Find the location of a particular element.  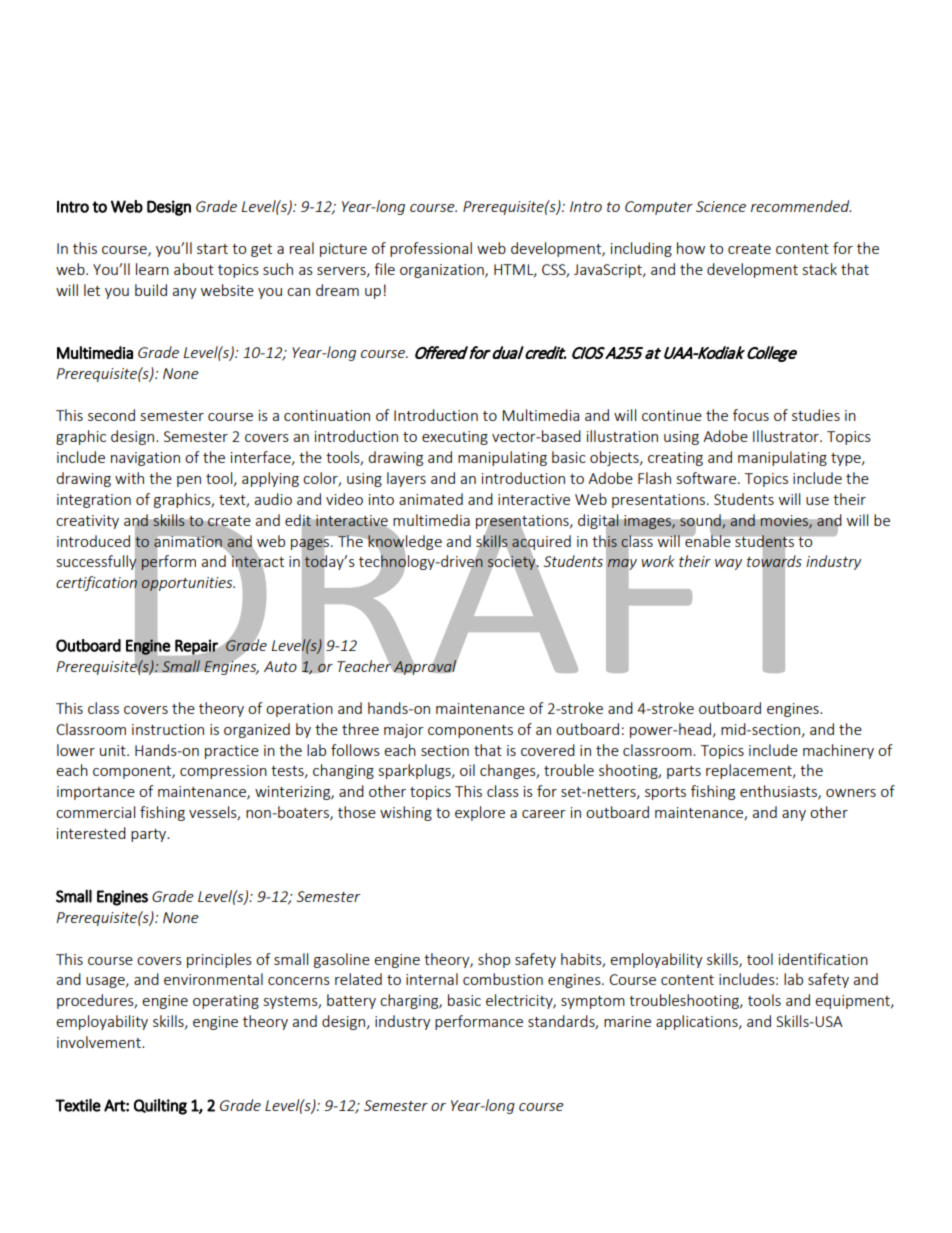

instruction is located at coordinates (168, 729).
